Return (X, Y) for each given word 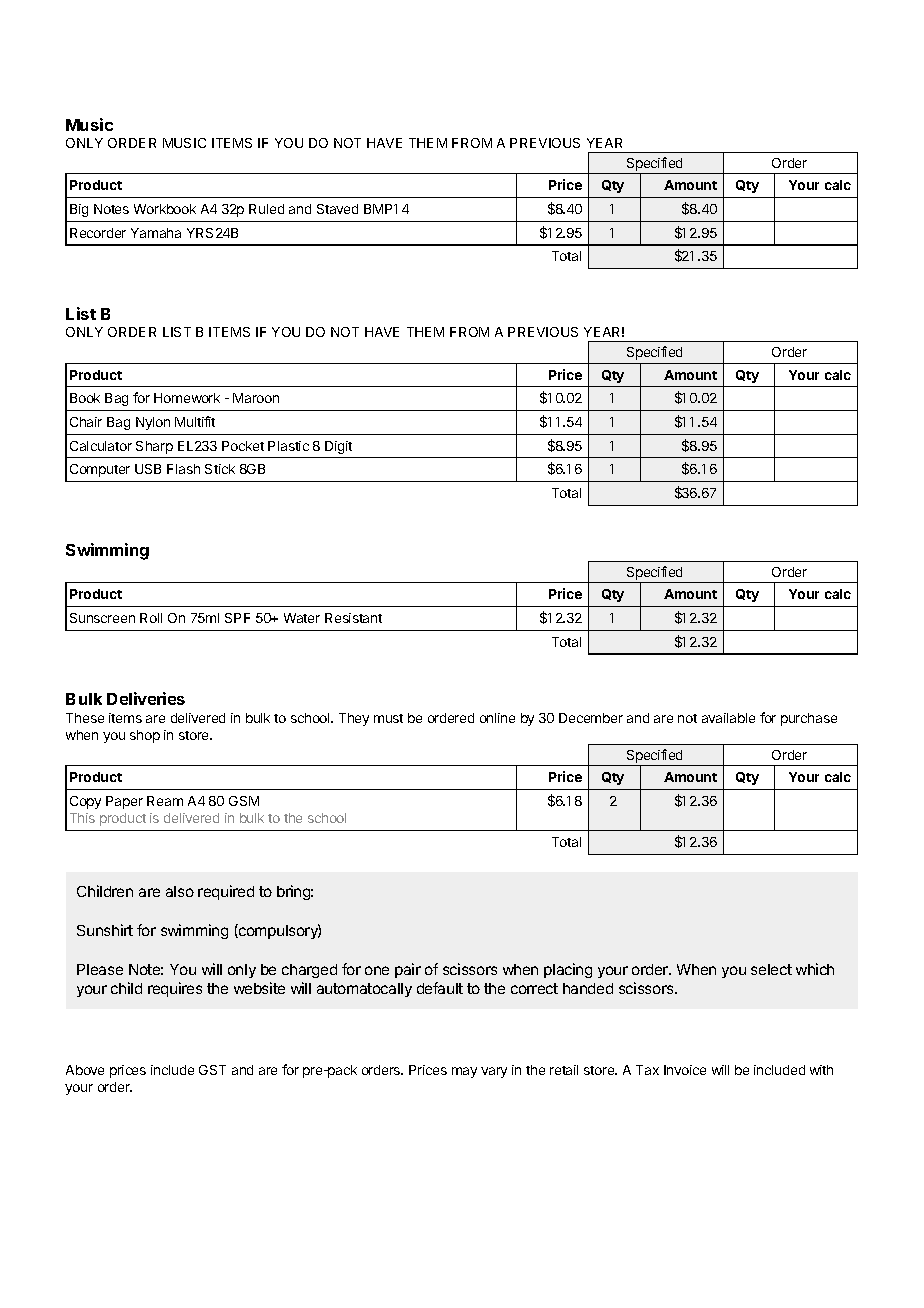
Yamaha (156, 233)
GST (212, 1070)
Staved (337, 209)
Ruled (266, 209)
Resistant (353, 618)
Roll (151, 618)
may (464, 1072)
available (728, 718)
